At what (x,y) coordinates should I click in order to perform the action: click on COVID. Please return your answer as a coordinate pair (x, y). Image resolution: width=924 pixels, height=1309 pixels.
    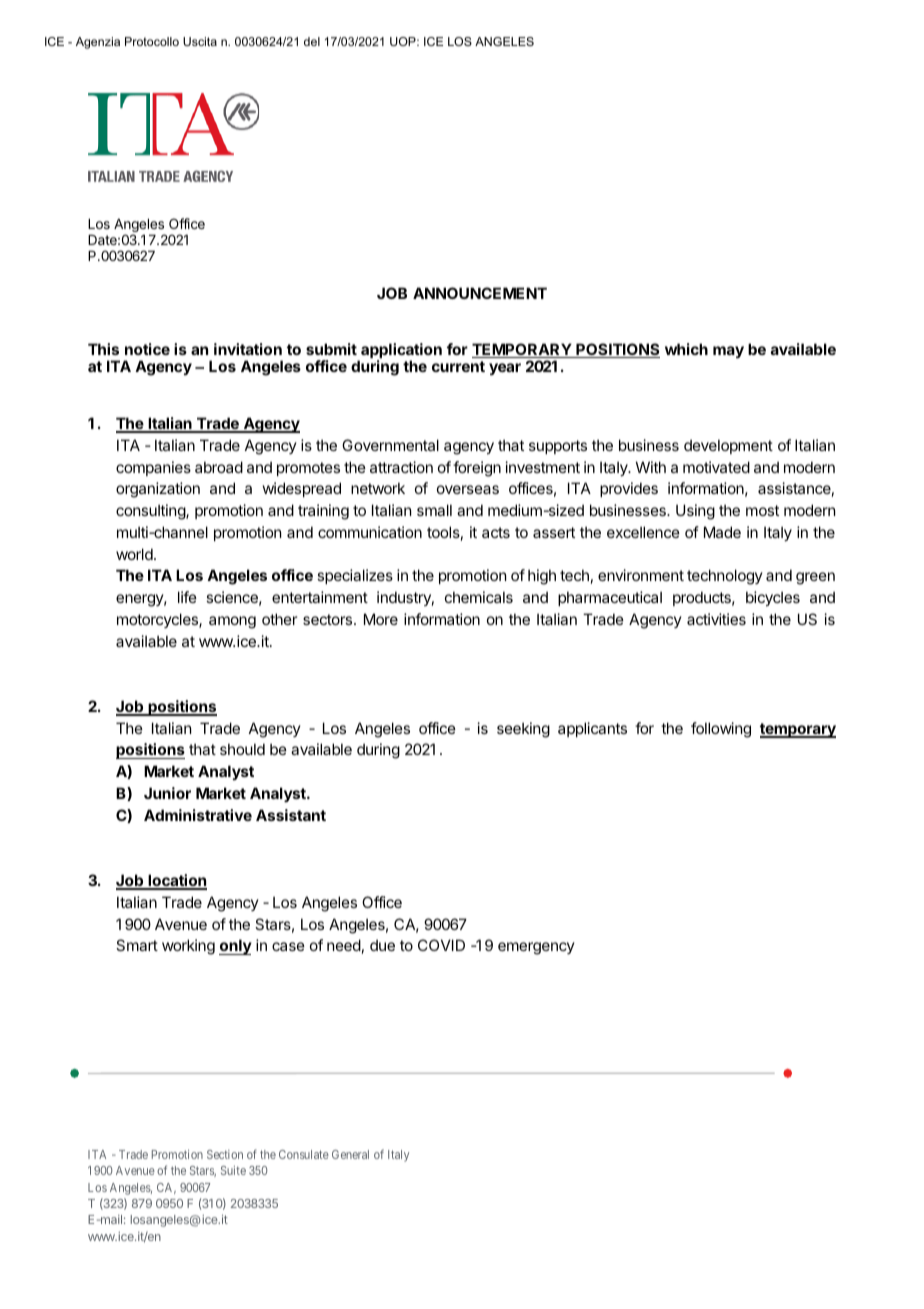
    Looking at the image, I should click on (441, 945).
